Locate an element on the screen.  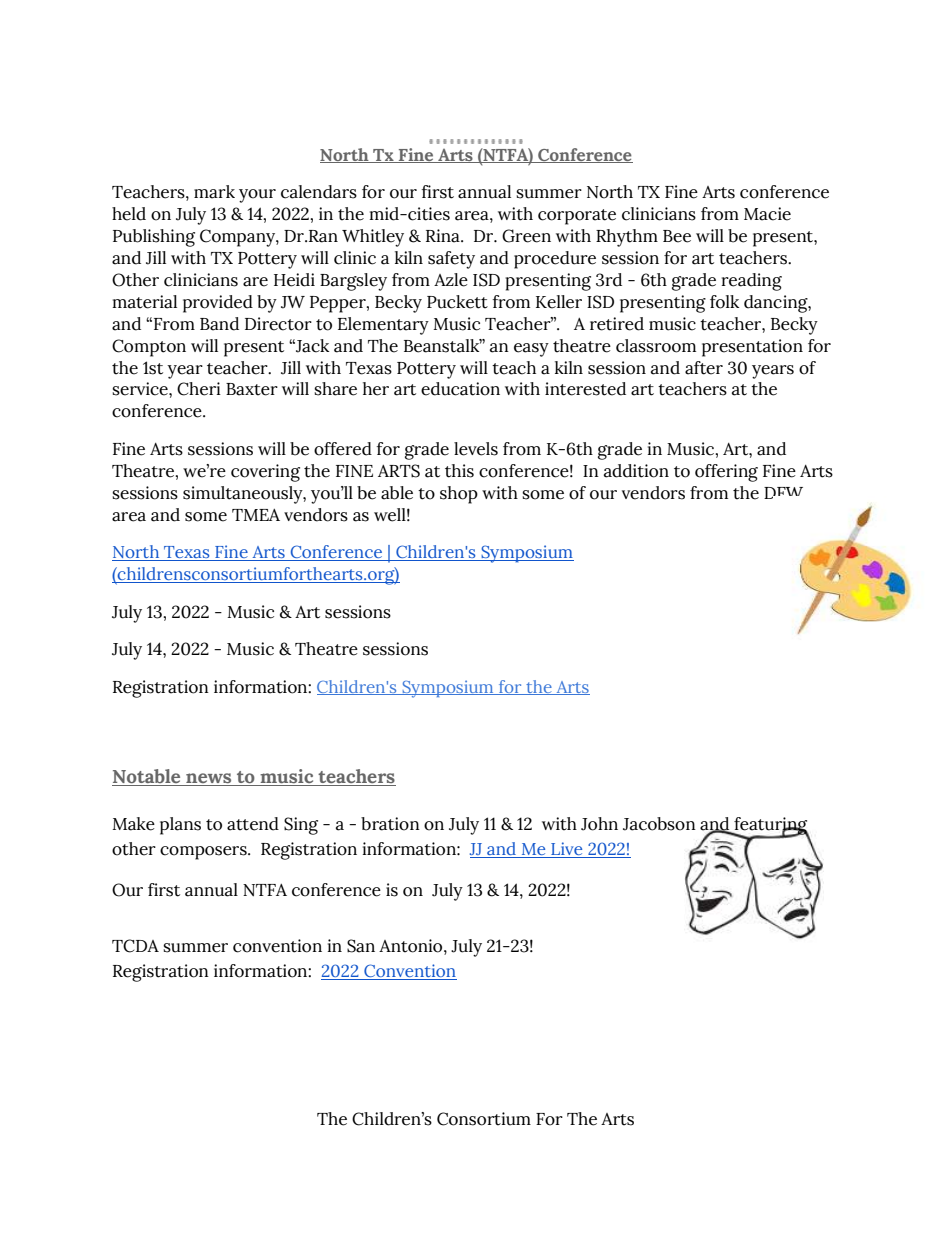
DFW is located at coordinates (783, 493).
